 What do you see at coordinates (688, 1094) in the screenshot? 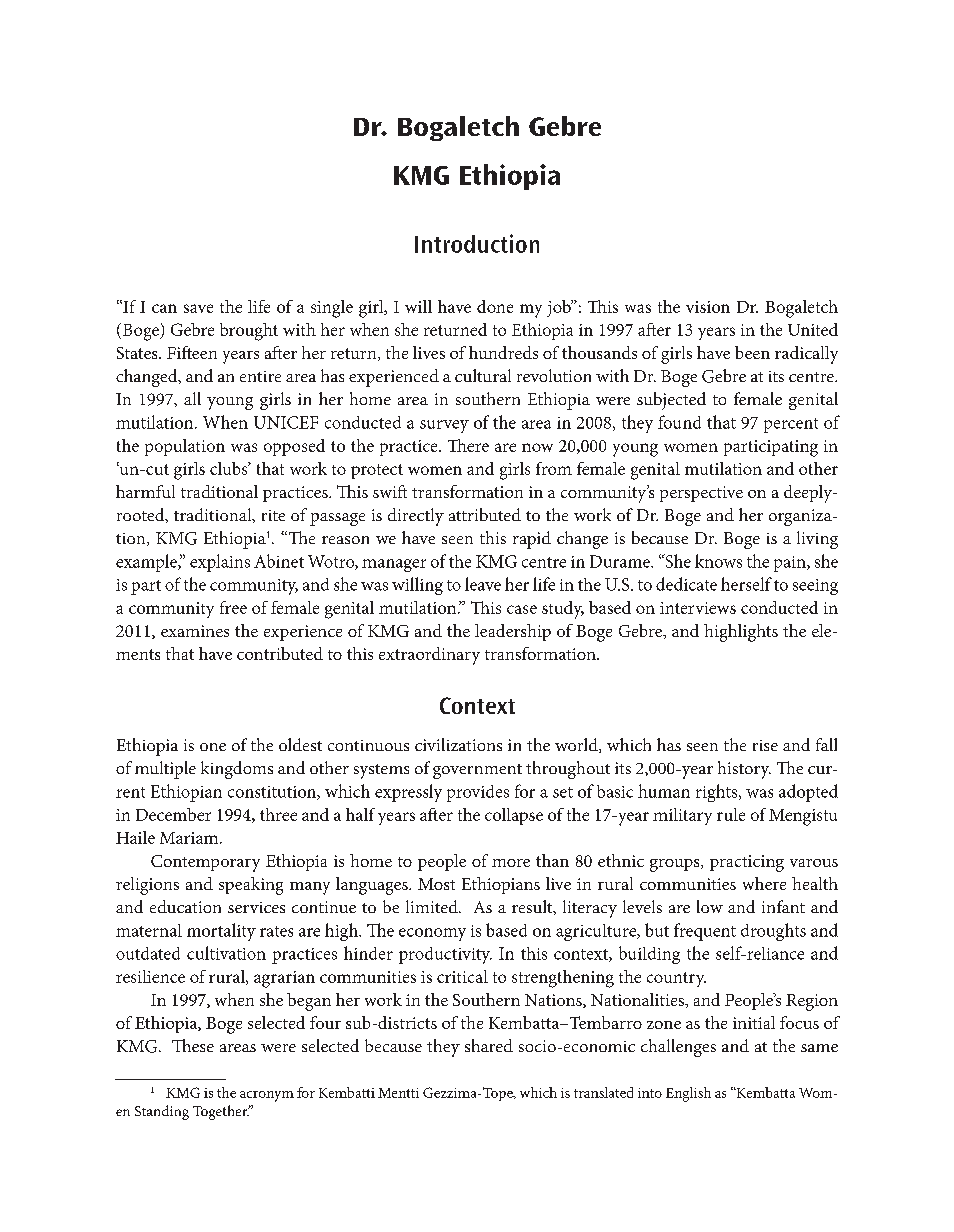
I see `English` at bounding box center [688, 1094].
